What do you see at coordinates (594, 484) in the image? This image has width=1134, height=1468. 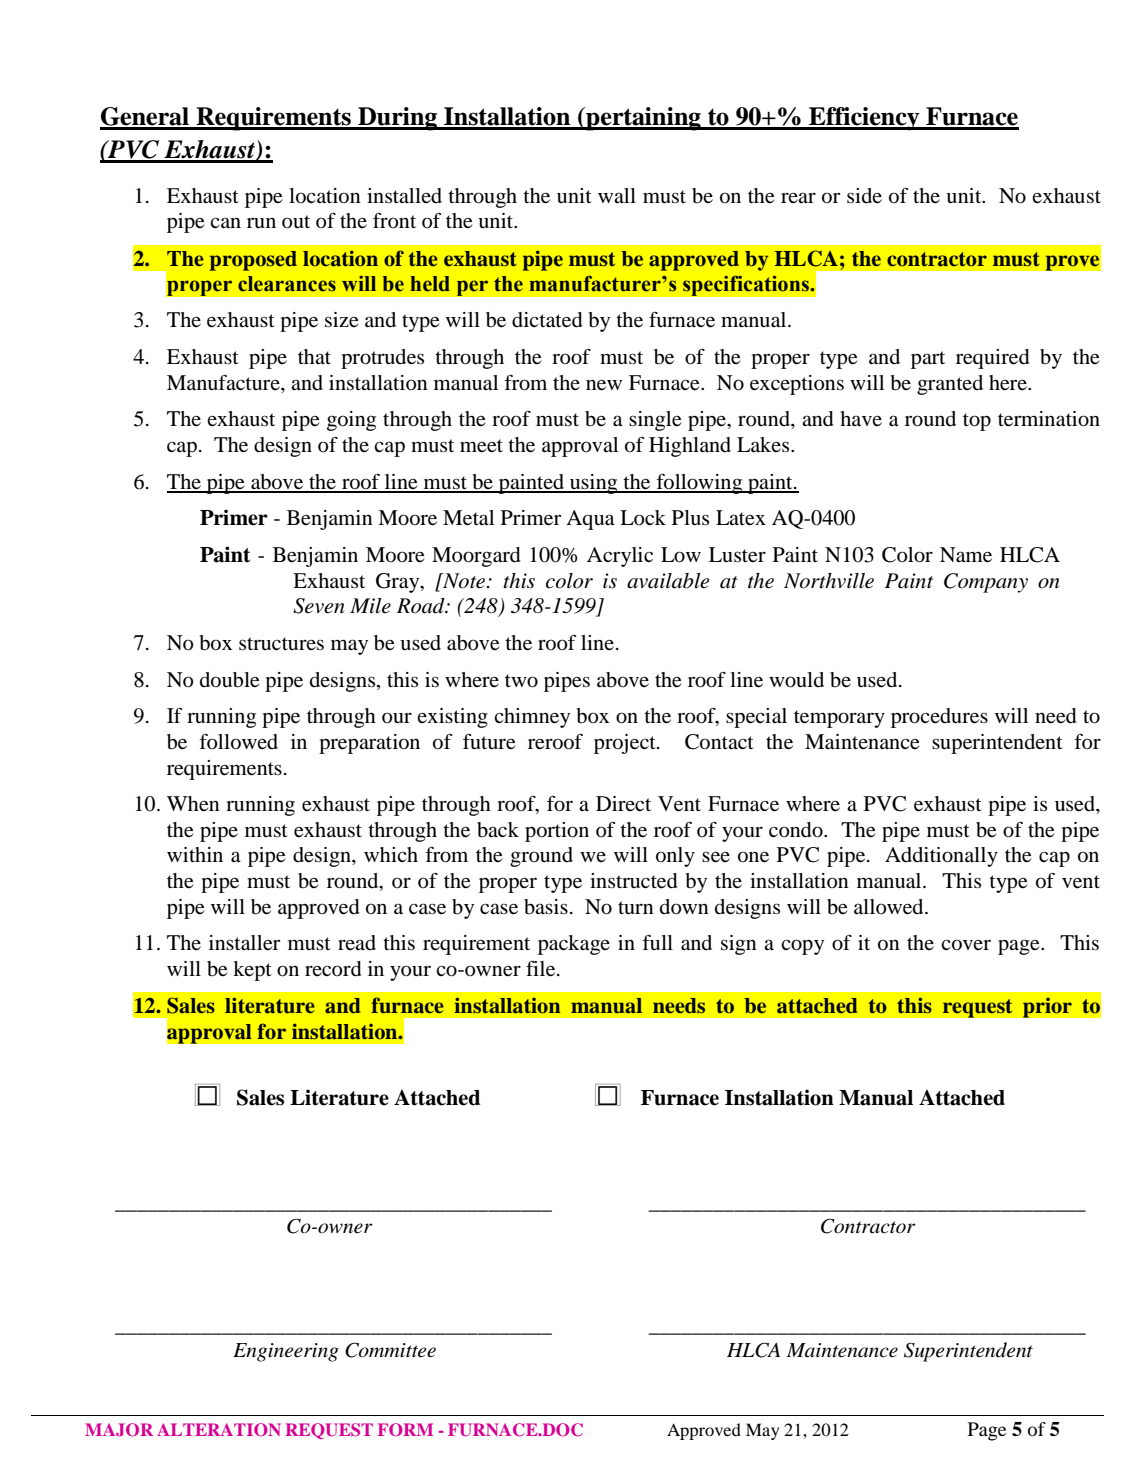 I see `using` at bounding box center [594, 484].
